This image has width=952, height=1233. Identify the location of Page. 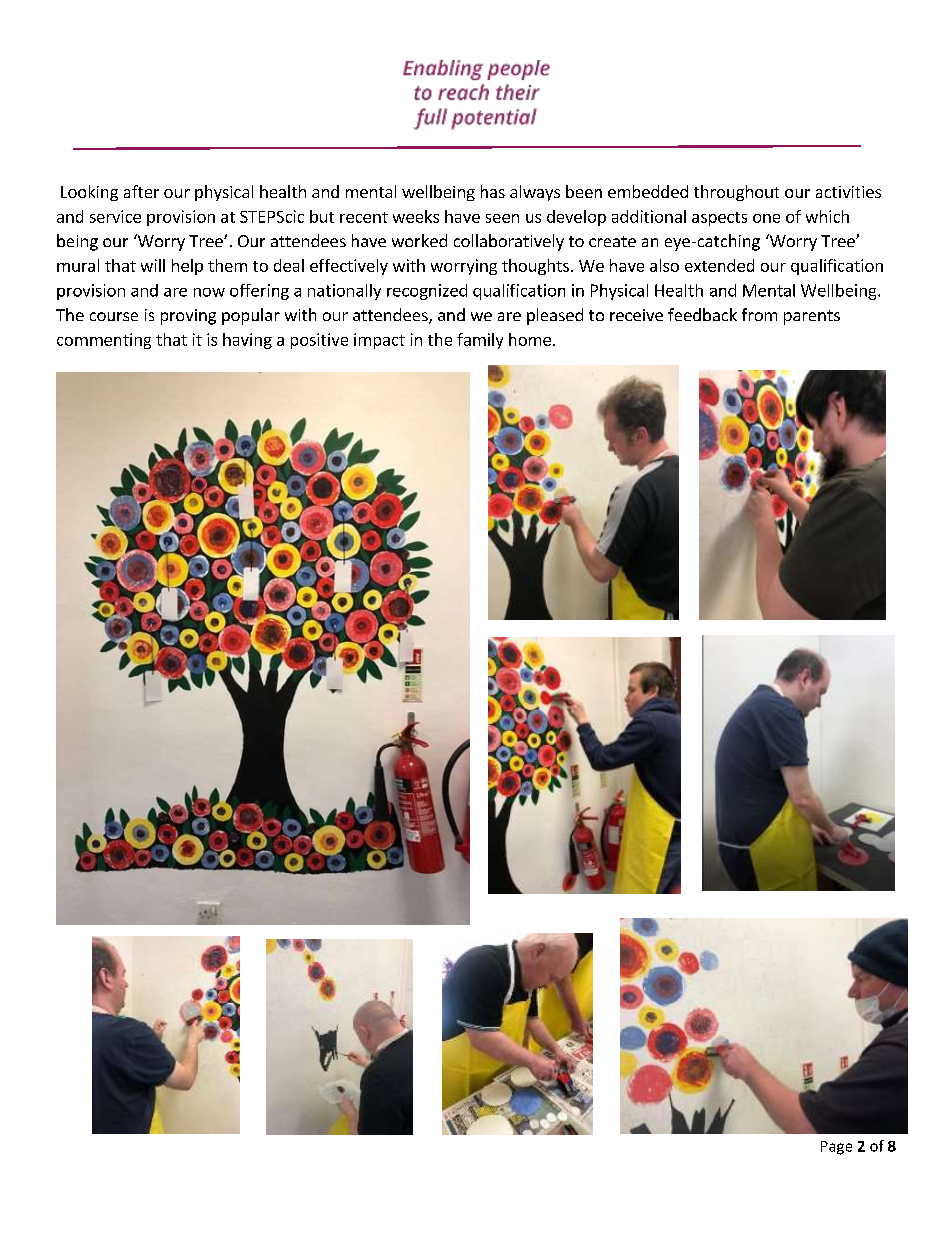
(836, 1148).
